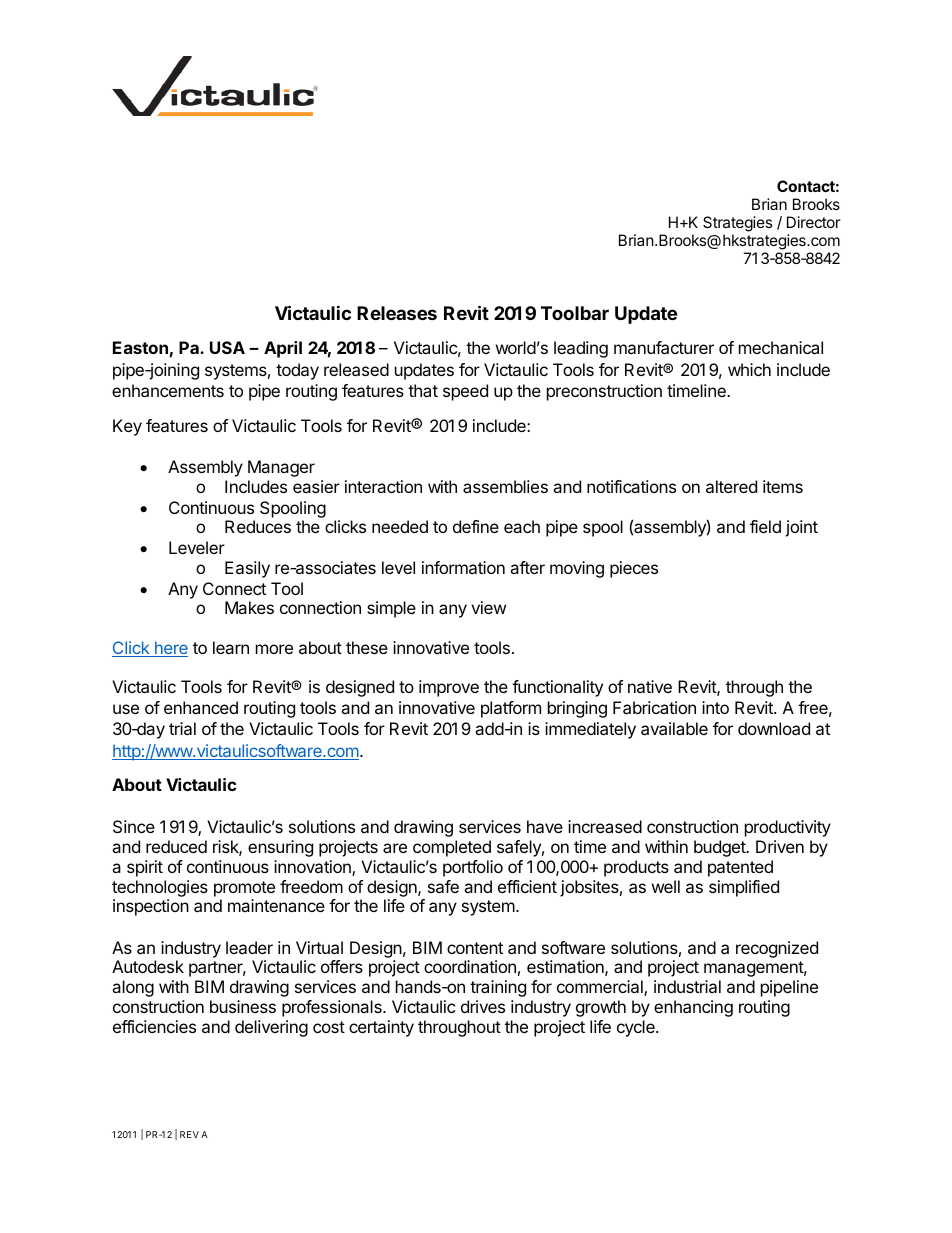 The height and width of the screenshot is (1233, 952). What do you see at coordinates (465, 392) in the screenshot?
I see `speed` at bounding box center [465, 392].
